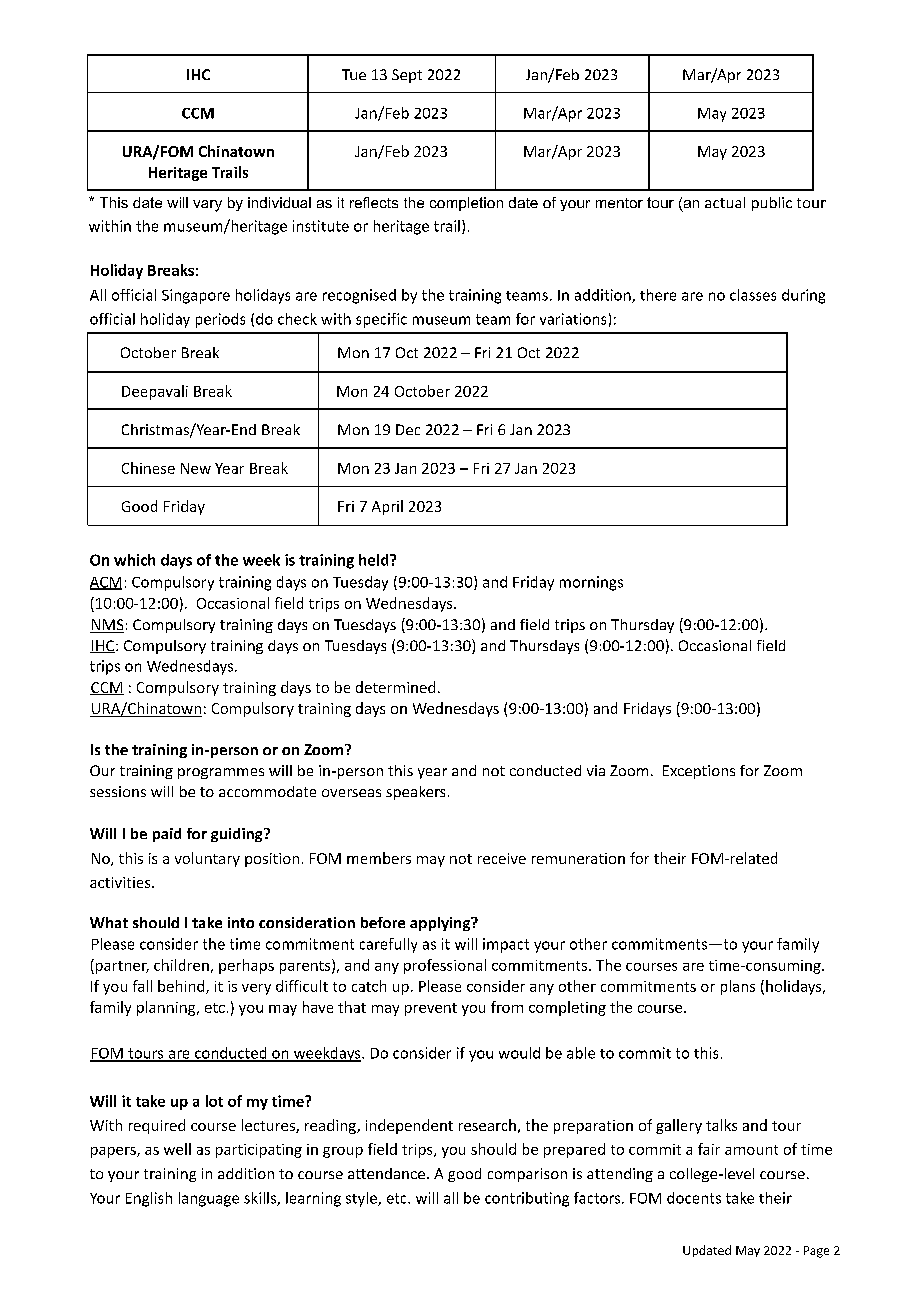 The height and width of the document is (1307, 924). Describe the element at coordinates (725, 202) in the document. I see `actual` at that location.
